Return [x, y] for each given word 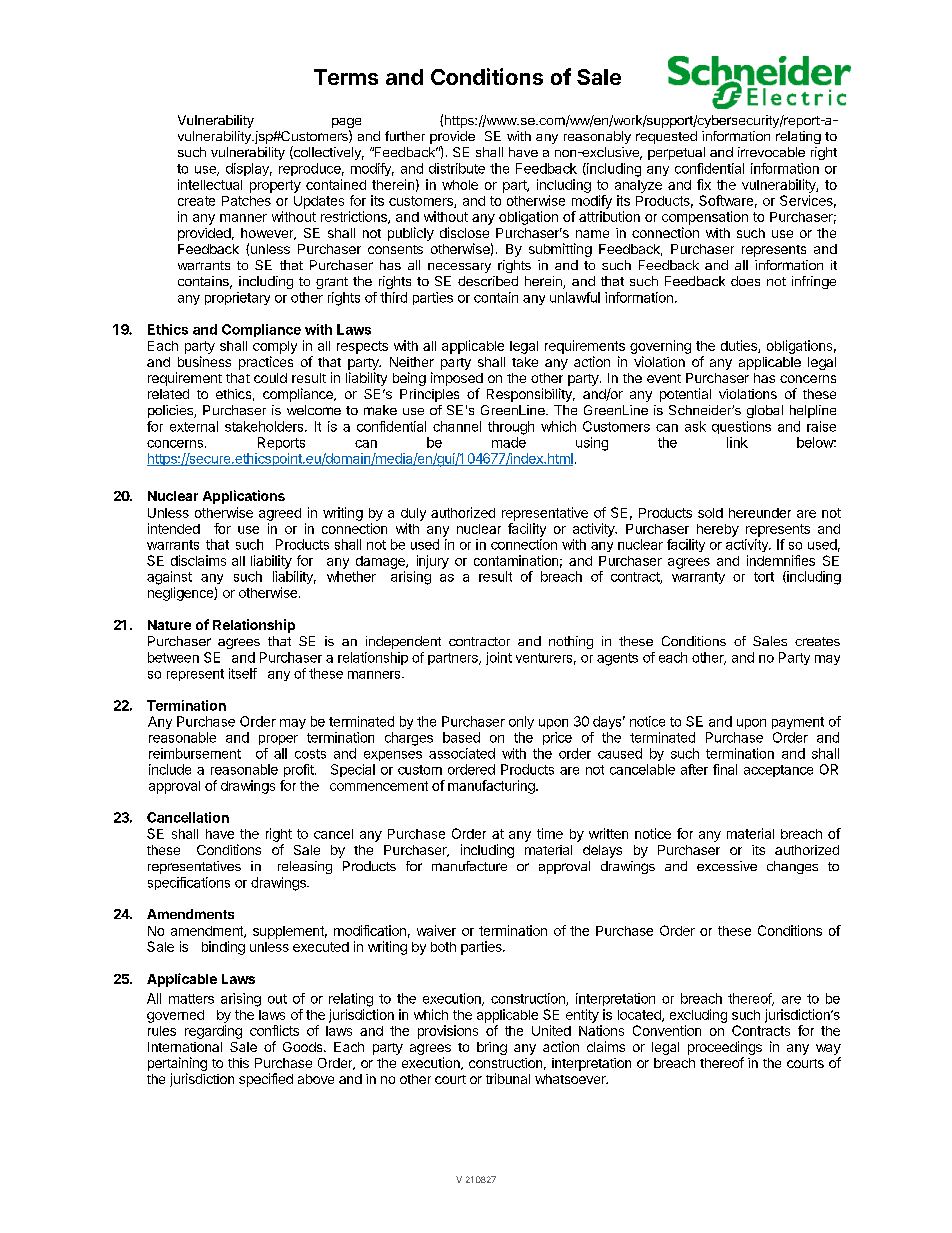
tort [764, 577]
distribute [457, 168]
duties [740, 346]
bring [492, 1048]
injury [433, 562]
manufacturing [492, 787]
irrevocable [771, 152]
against [169, 578]
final [725, 769]
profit [300, 770]
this [238, 1063]
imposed [457, 379]
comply [275, 347]
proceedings [725, 1049]
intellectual [210, 184]
